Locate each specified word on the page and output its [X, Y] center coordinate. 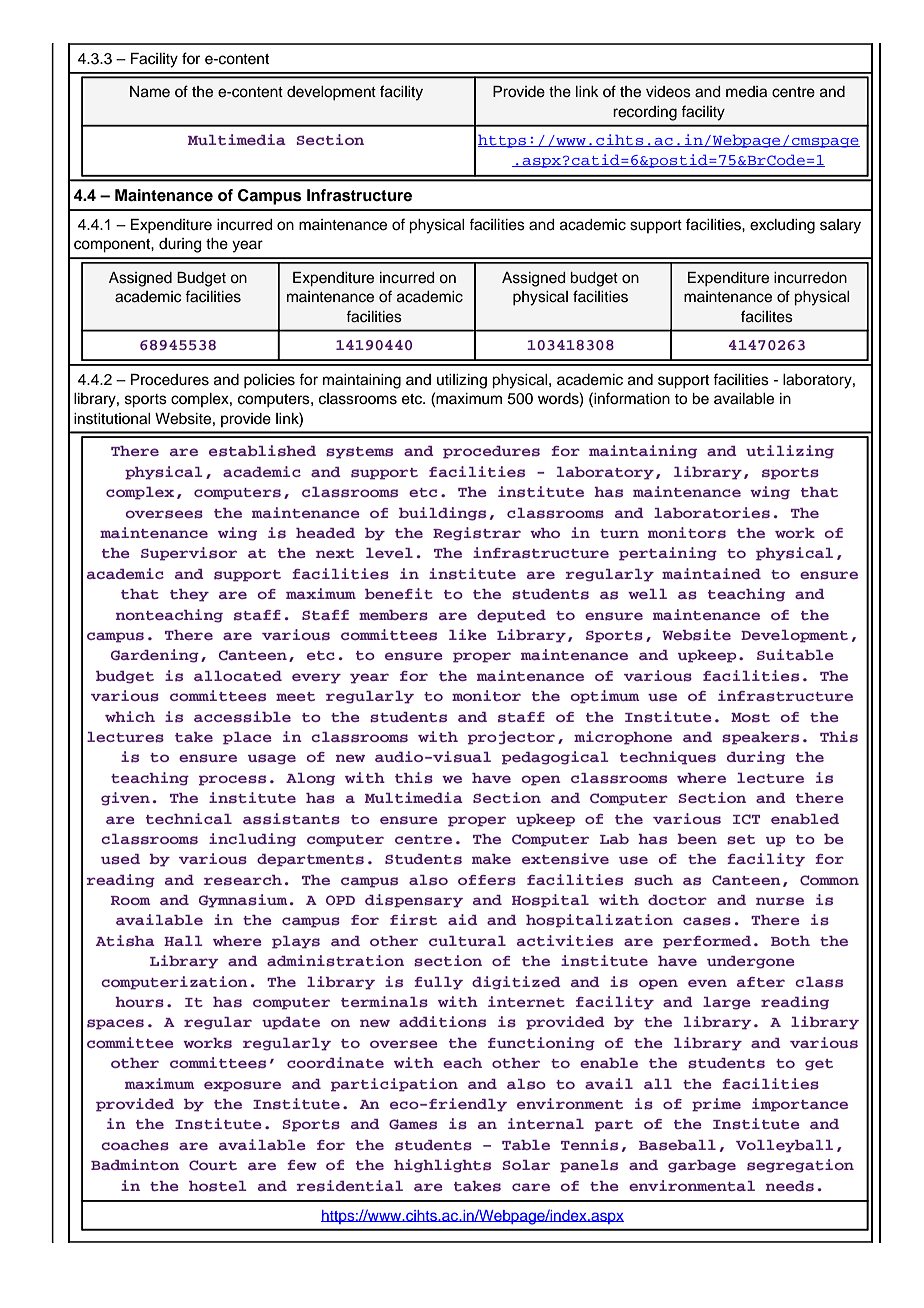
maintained [711, 573]
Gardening [155, 656]
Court [213, 1165]
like [468, 634]
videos [668, 92]
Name [150, 92]
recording [645, 113]
